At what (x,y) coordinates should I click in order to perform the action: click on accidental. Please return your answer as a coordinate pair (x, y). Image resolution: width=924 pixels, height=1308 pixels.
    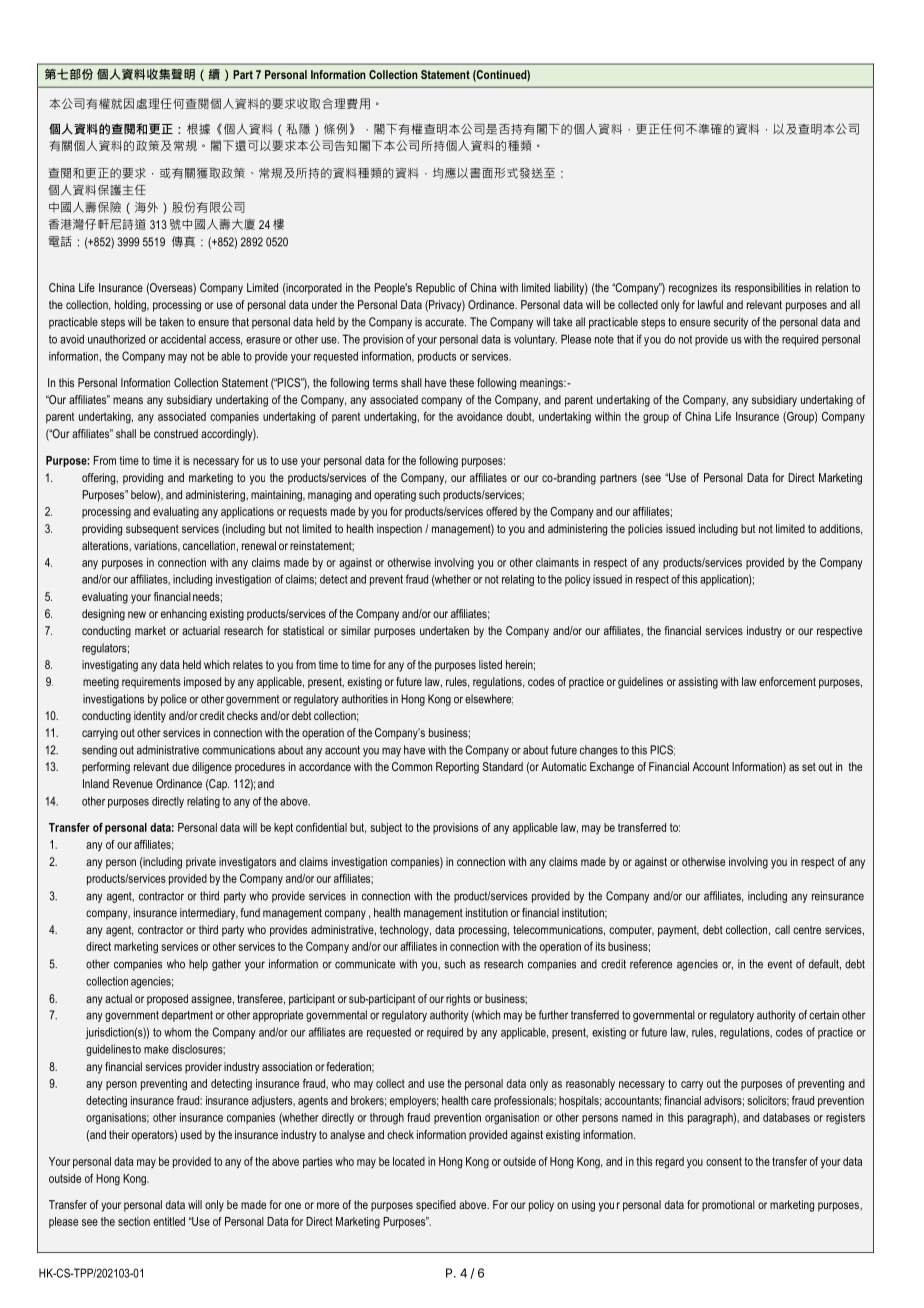
    Looking at the image, I should click on (183, 339).
